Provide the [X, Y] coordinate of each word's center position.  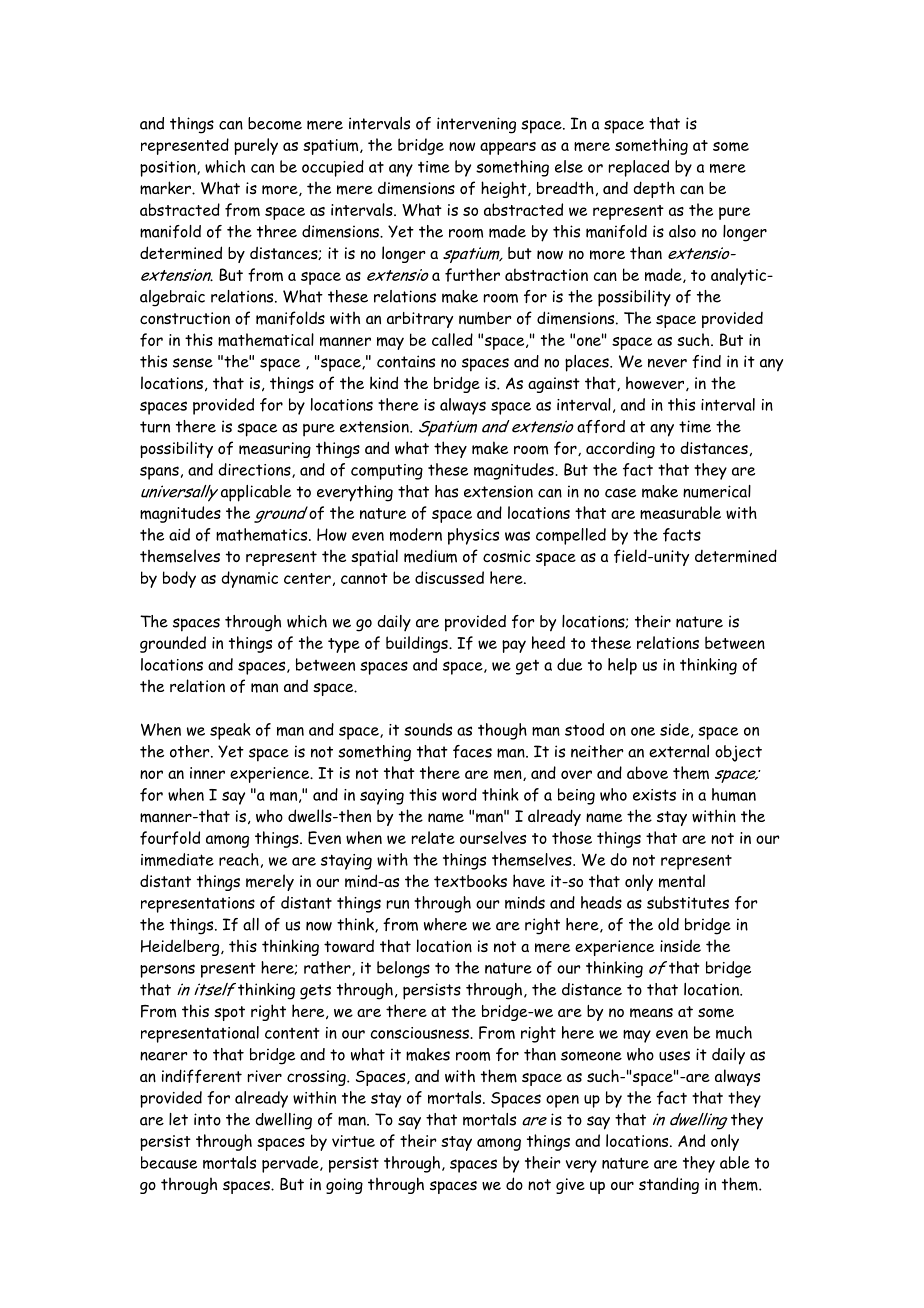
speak [230, 731]
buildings [418, 644]
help [622, 666]
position [169, 169]
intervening [476, 125]
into [207, 1119]
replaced [639, 168]
